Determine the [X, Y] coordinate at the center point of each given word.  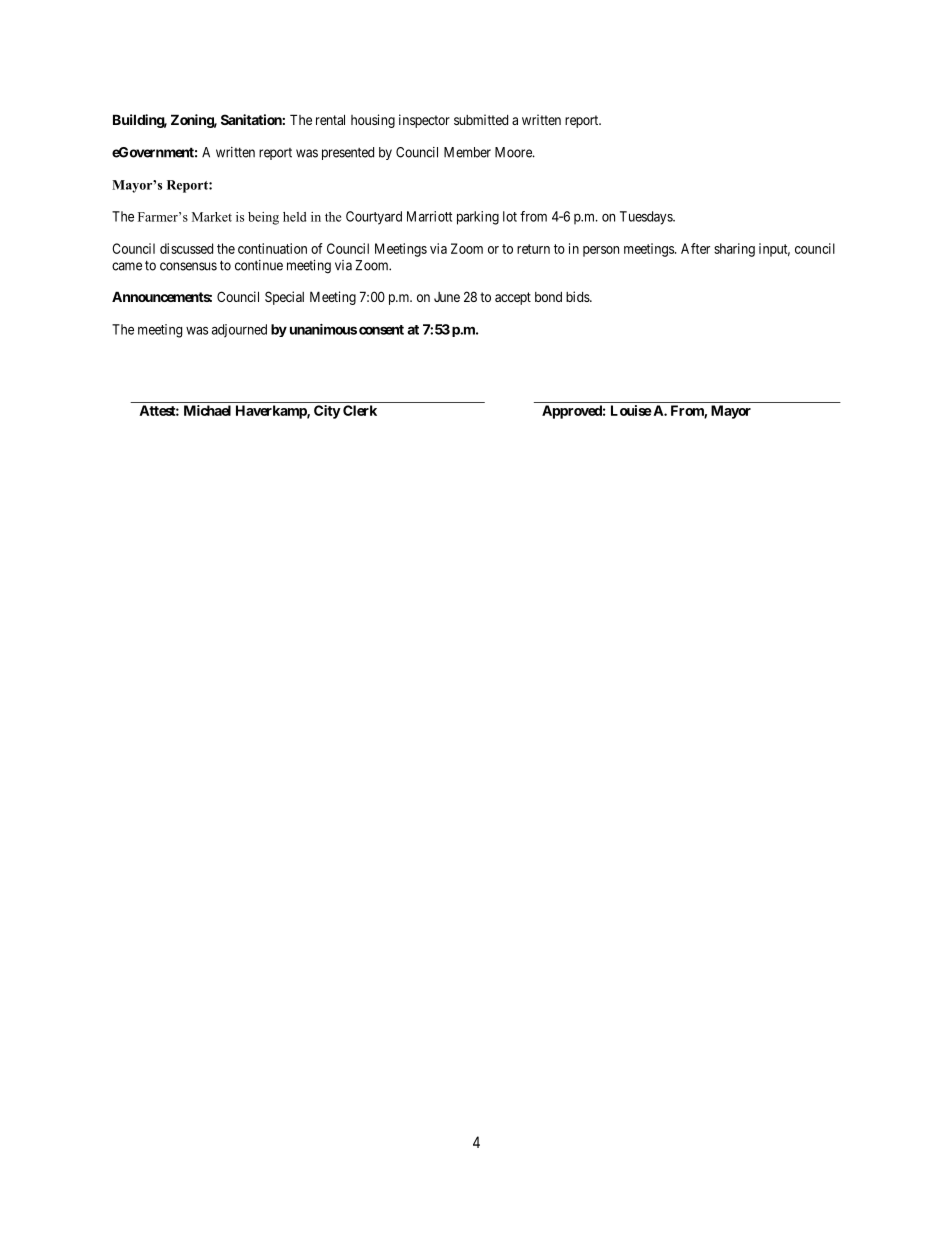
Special [284, 298]
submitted [481, 119]
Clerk [360, 410]
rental [330, 119]
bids [578, 296]
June [447, 297]
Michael [207, 410]
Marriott [429, 216]
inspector [424, 121]
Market [212, 217]
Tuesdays [647, 218]
